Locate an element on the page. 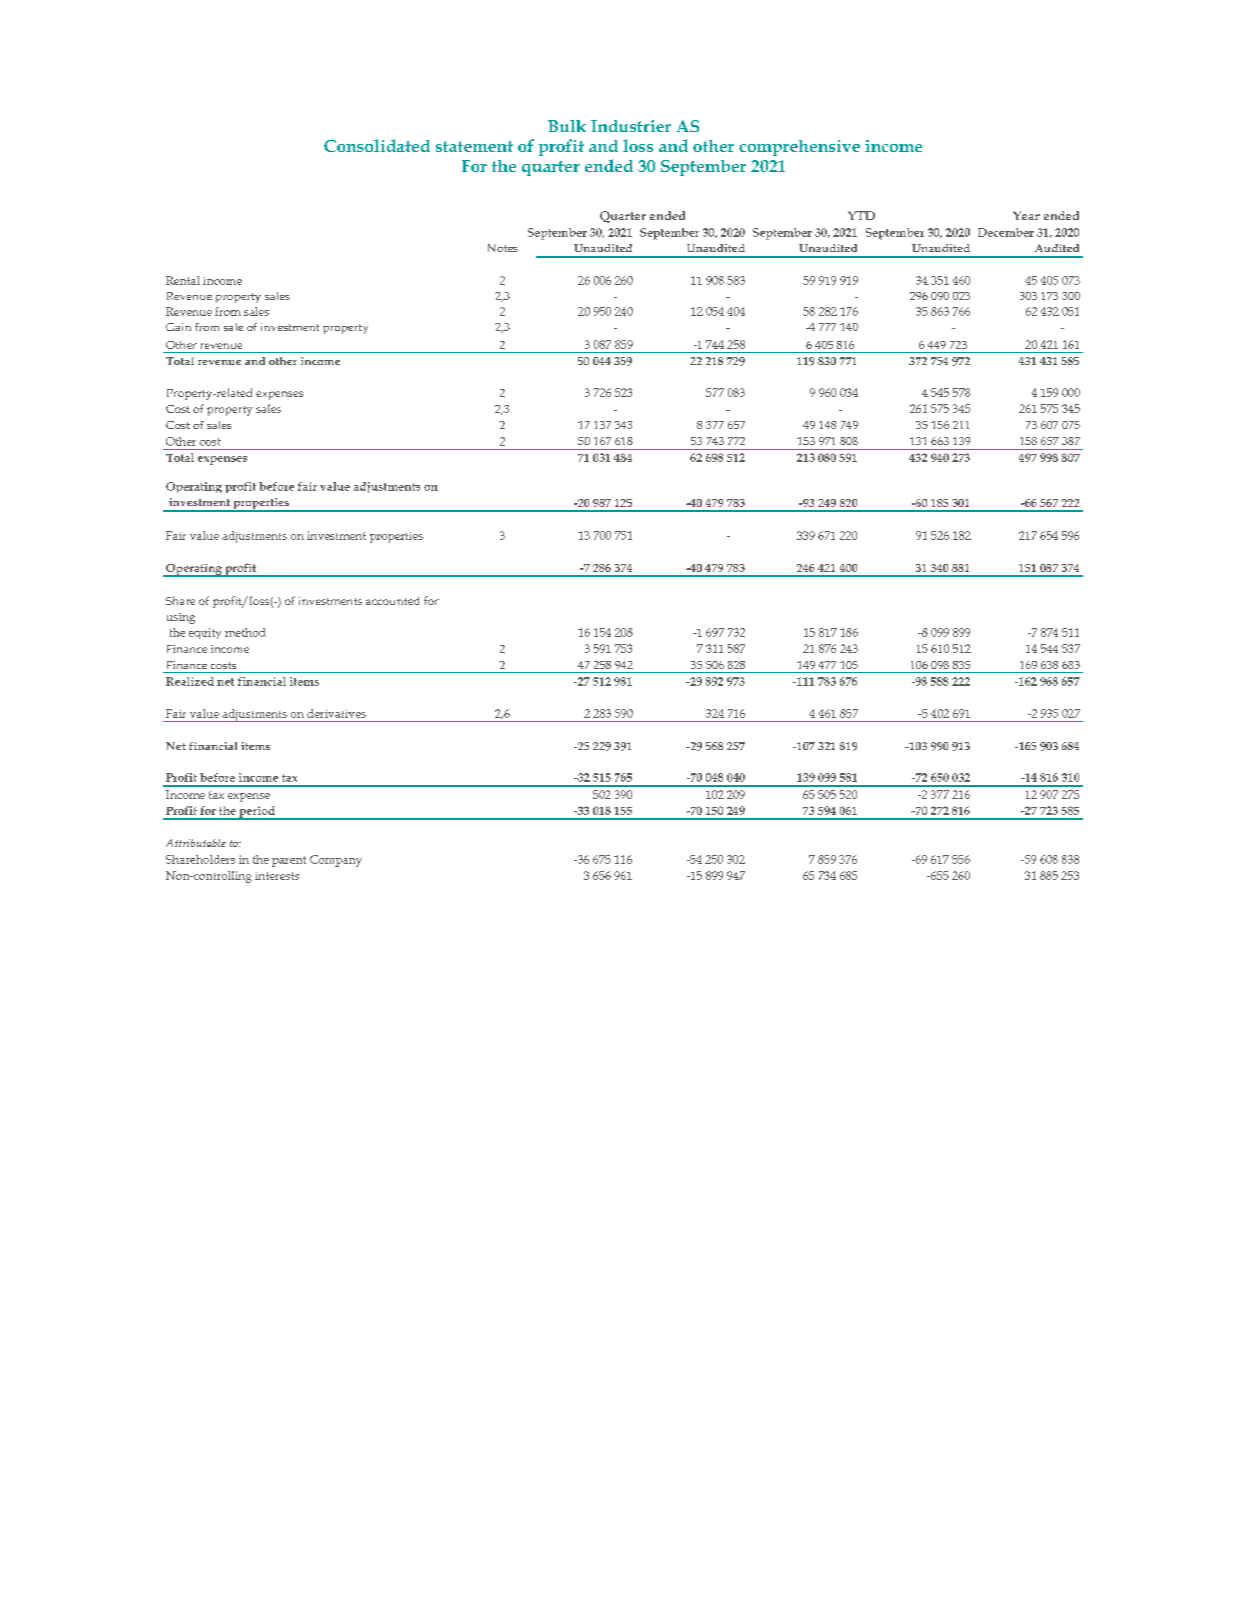 The width and height of the document is (1254, 1622). derivatives is located at coordinates (336, 713).
